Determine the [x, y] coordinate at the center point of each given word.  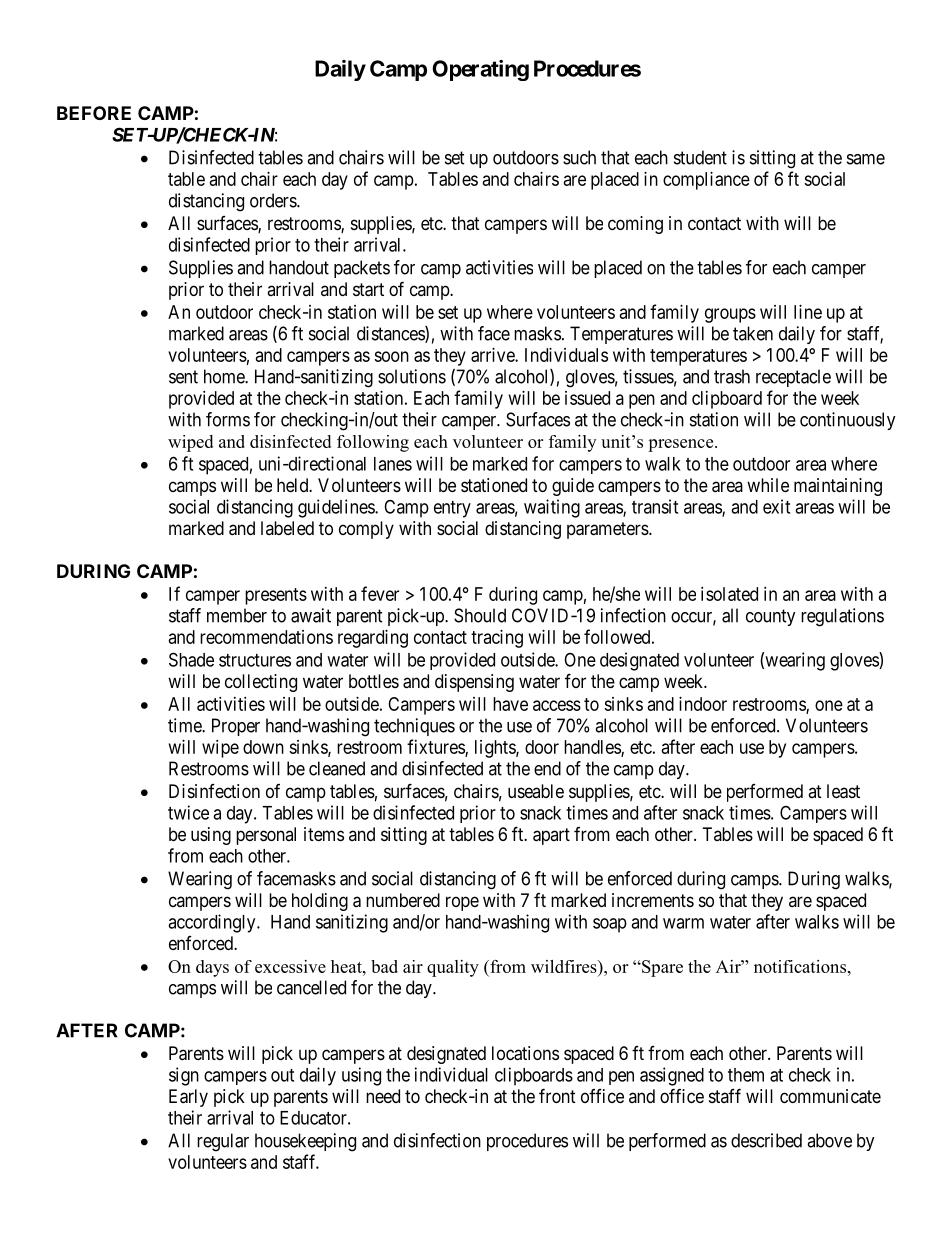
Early [188, 1098]
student [700, 157]
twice [188, 812]
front [557, 1095]
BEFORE [94, 113]
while [768, 485]
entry [452, 509]
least [843, 791]
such [579, 157]
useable [536, 791]
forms [228, 419]
